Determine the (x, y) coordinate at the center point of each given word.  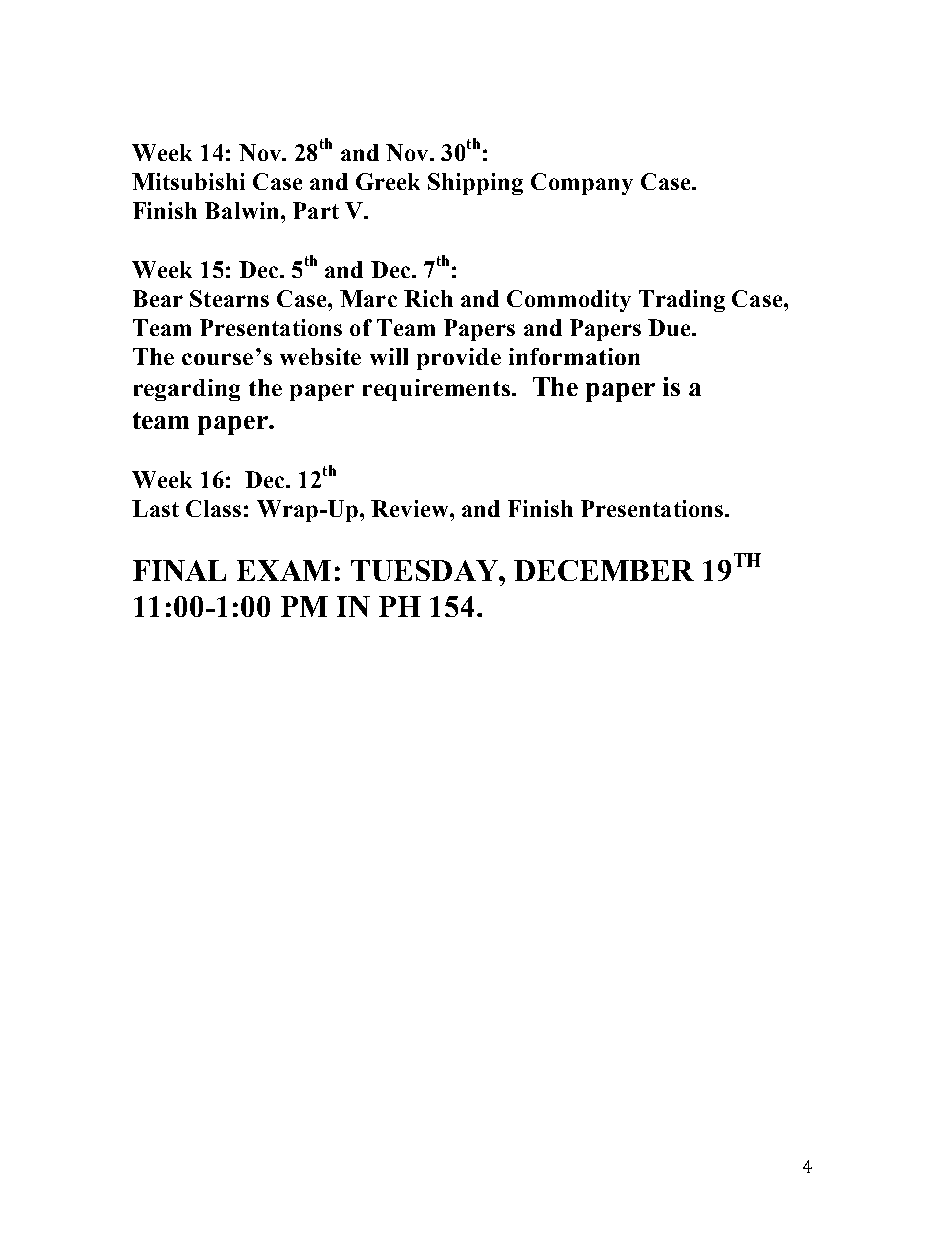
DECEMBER (604, 570)
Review (411, 508)
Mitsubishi (188, 181)
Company (582, 184)
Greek (388, 181)
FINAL (179, 570)
